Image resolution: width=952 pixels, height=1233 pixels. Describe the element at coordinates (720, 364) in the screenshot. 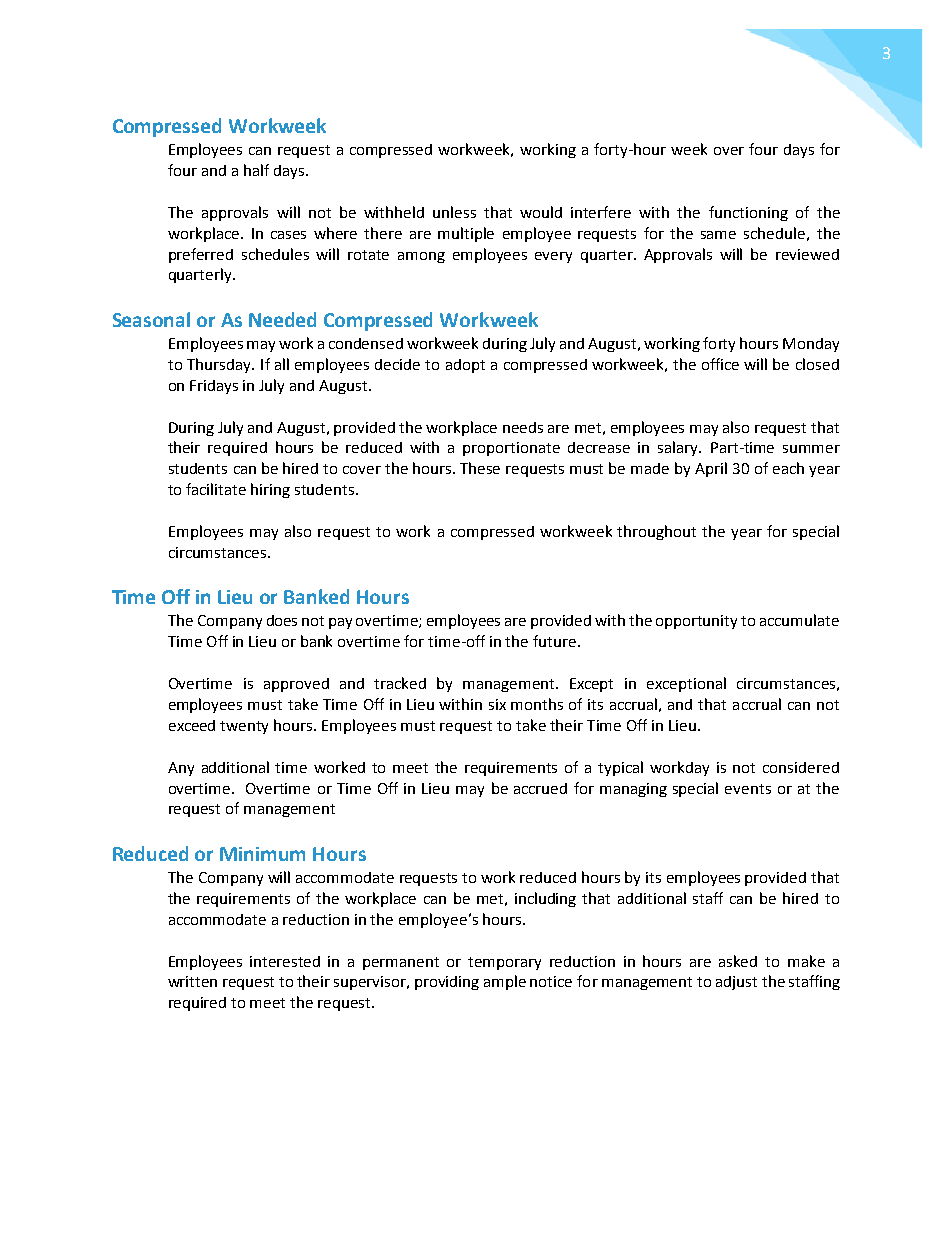

I see `office` at that location.
